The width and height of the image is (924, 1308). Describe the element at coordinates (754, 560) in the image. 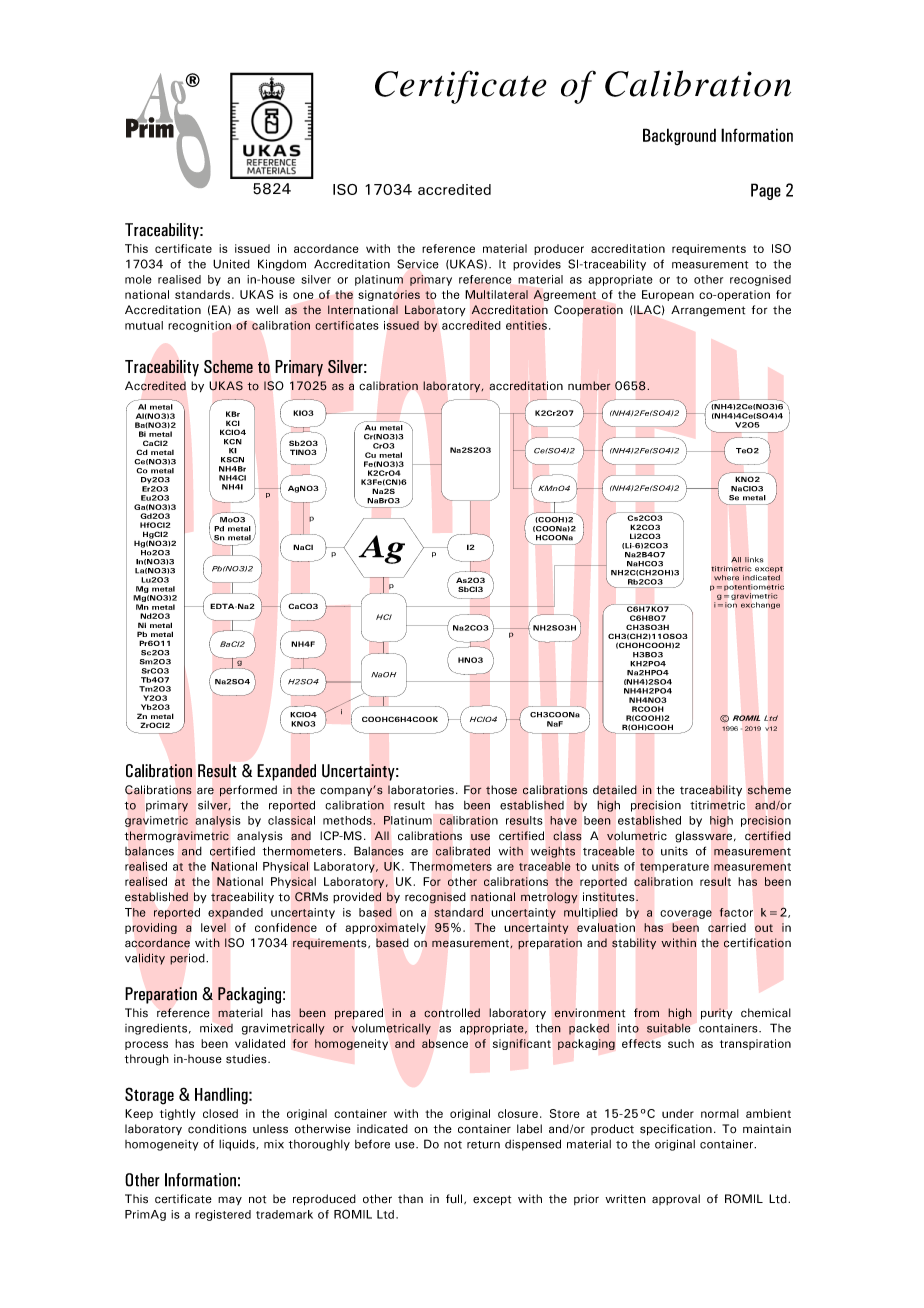

I see `links` at that location.
